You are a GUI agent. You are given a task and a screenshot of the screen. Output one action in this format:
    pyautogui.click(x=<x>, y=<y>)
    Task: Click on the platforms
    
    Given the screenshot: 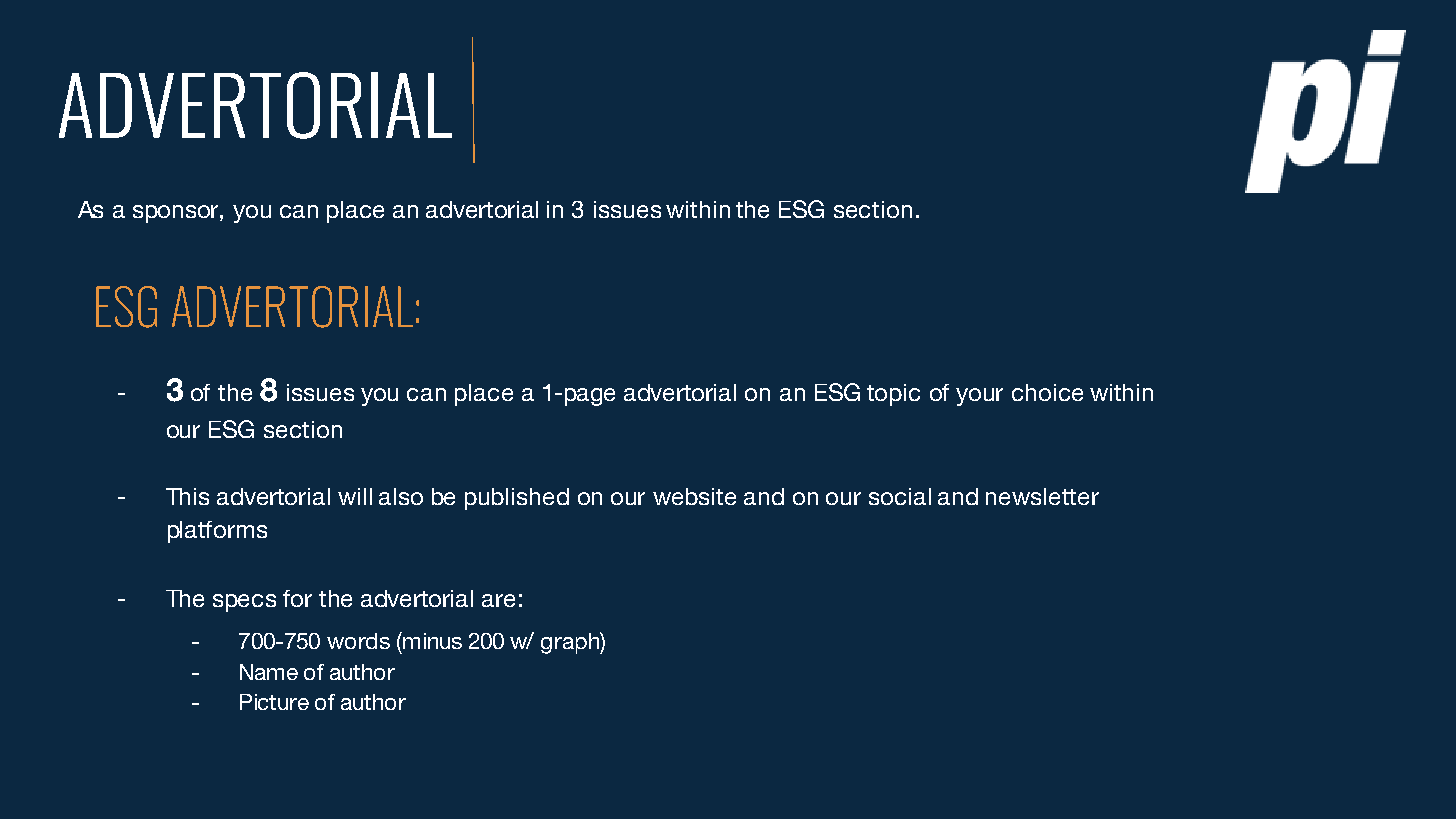 What is the action you would take?
    pyautogui.click(x=217, y=532)
